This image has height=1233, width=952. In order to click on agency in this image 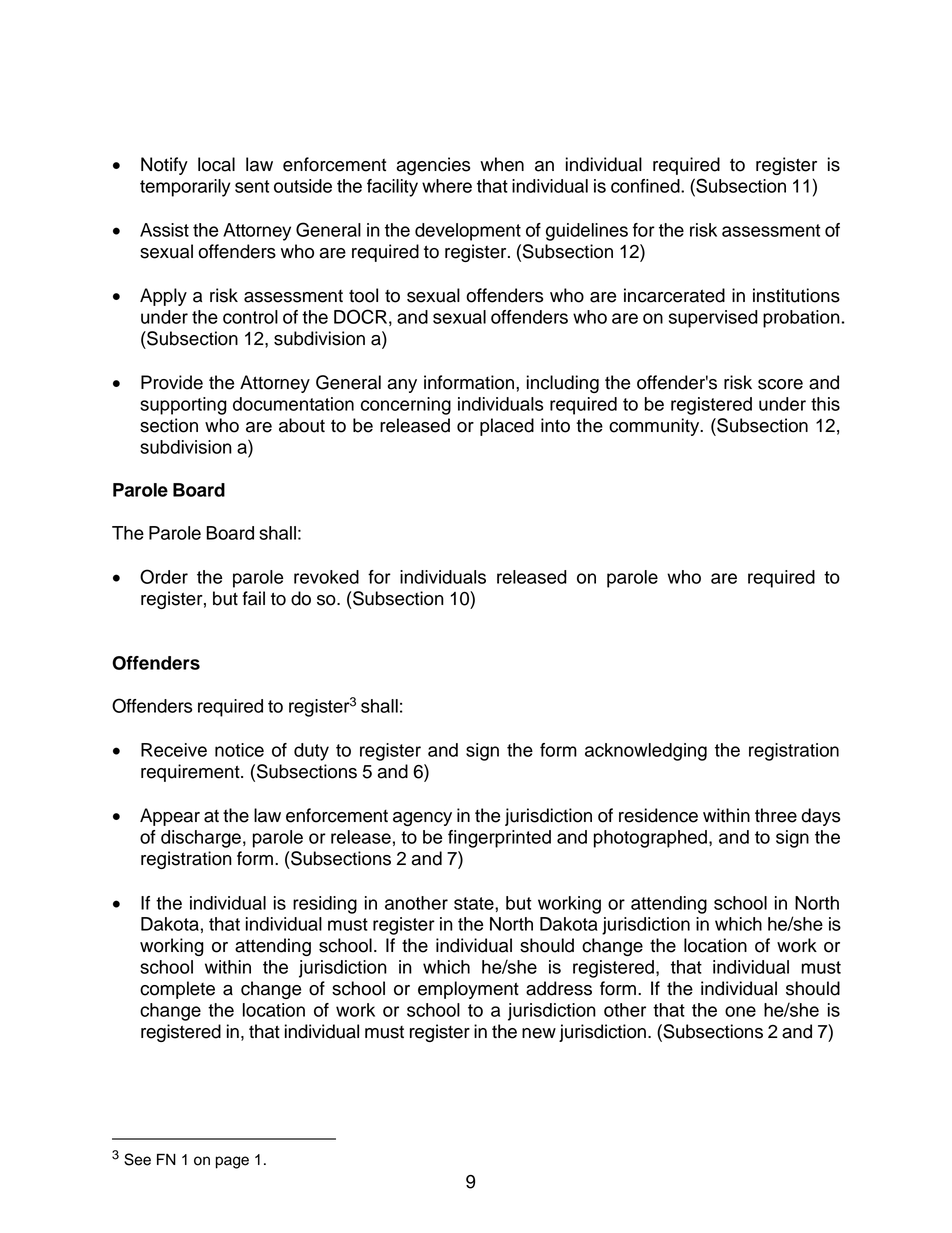, I will do `click(422, 819)`.
